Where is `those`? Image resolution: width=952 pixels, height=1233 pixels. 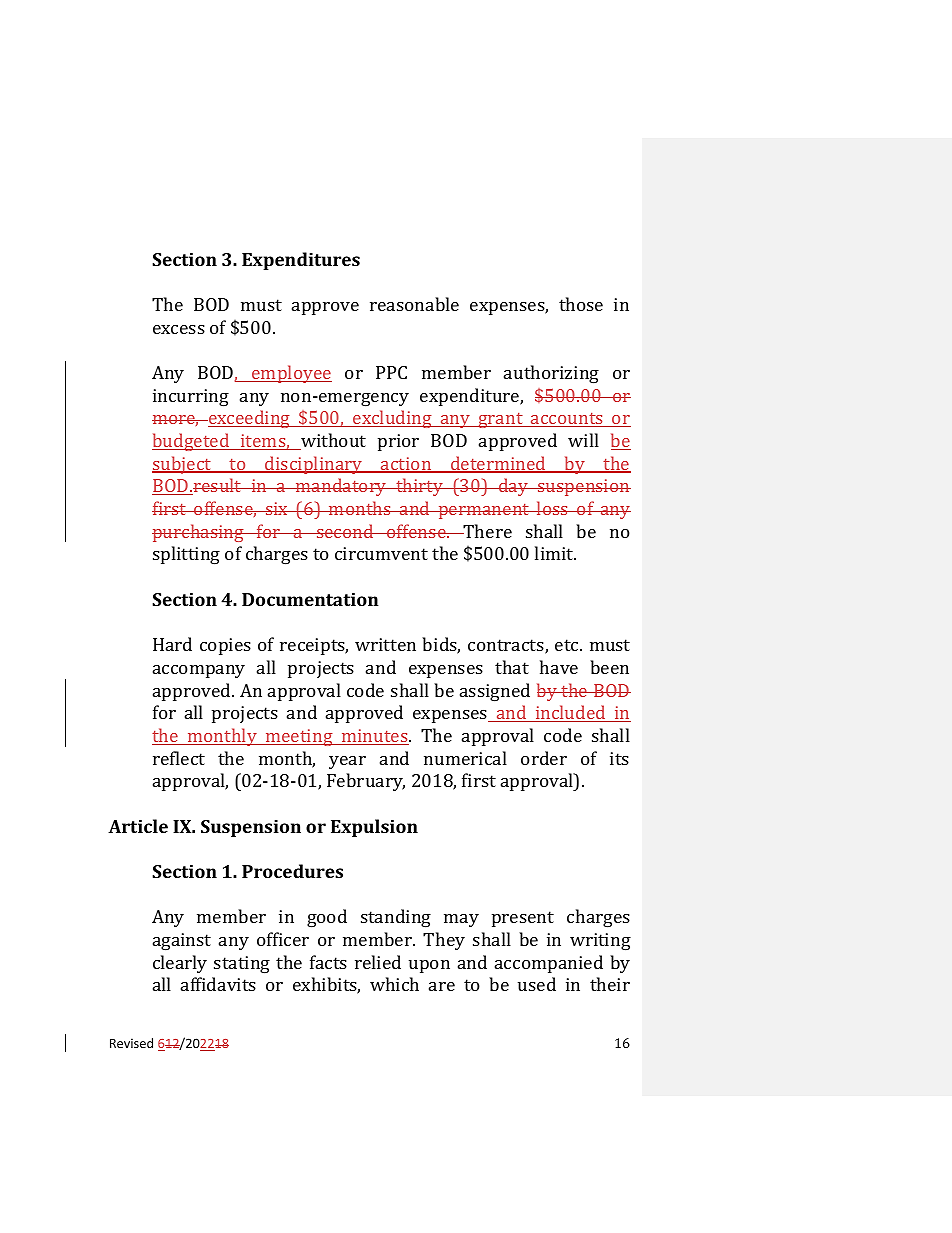 those is located at coordinates (581, 304).
